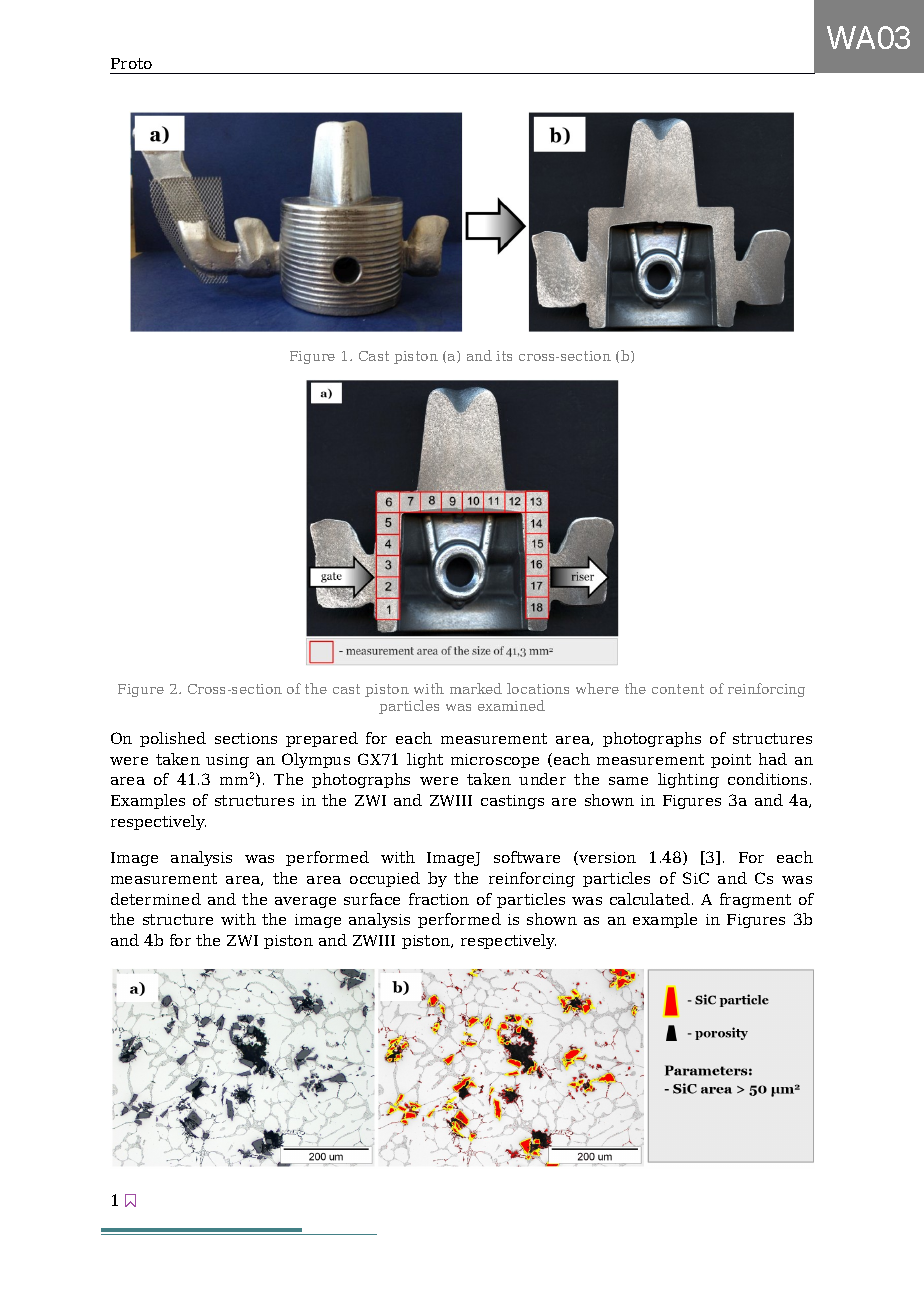  What do you see at coordinates (156, 899) in the image?
I see `determined` at bounding box center [156, 899].
